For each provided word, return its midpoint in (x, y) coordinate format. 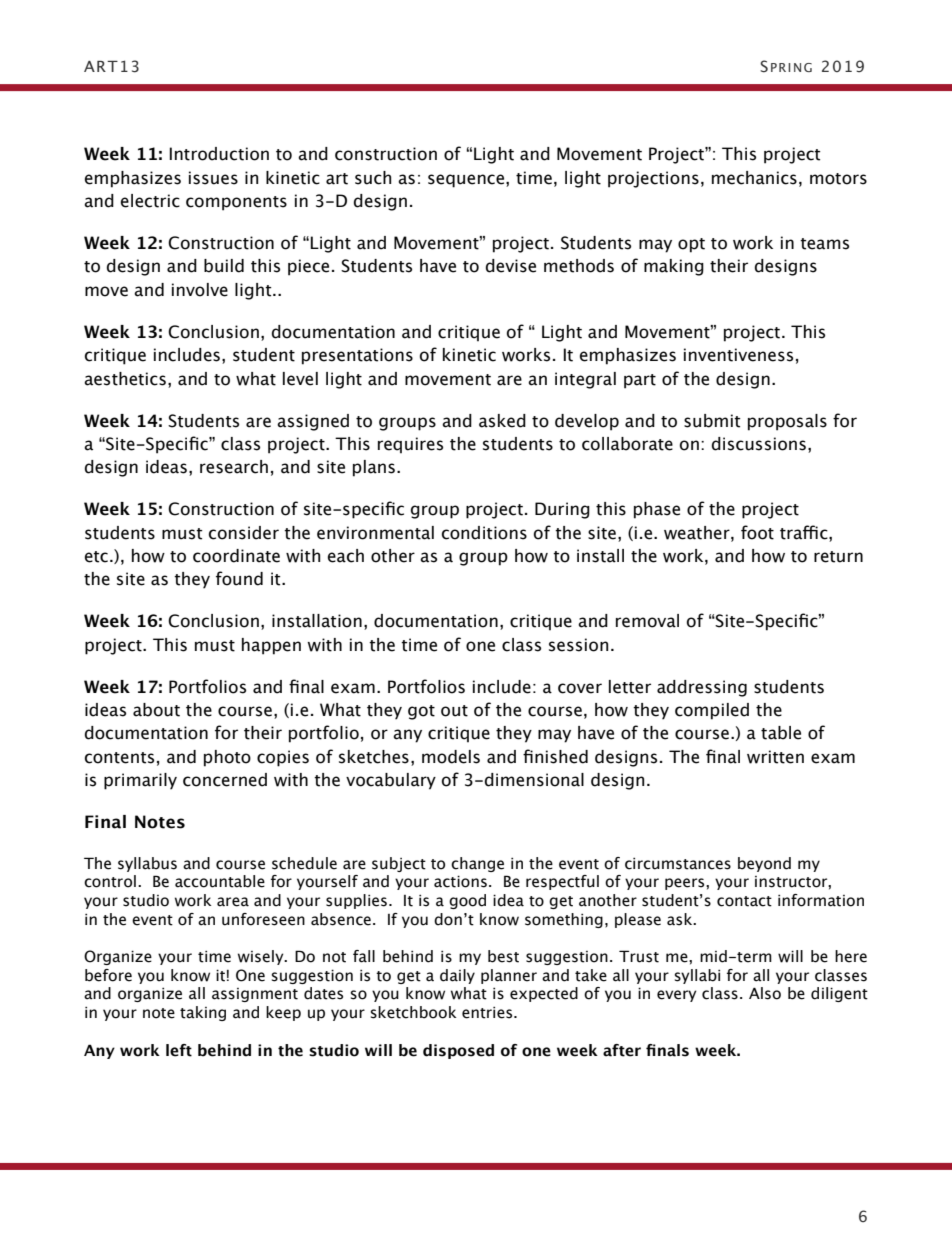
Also (765, 993)
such (373, 178)
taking (203, 1013)
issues (213, 178)
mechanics (754, 178)
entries (488, 1013)
